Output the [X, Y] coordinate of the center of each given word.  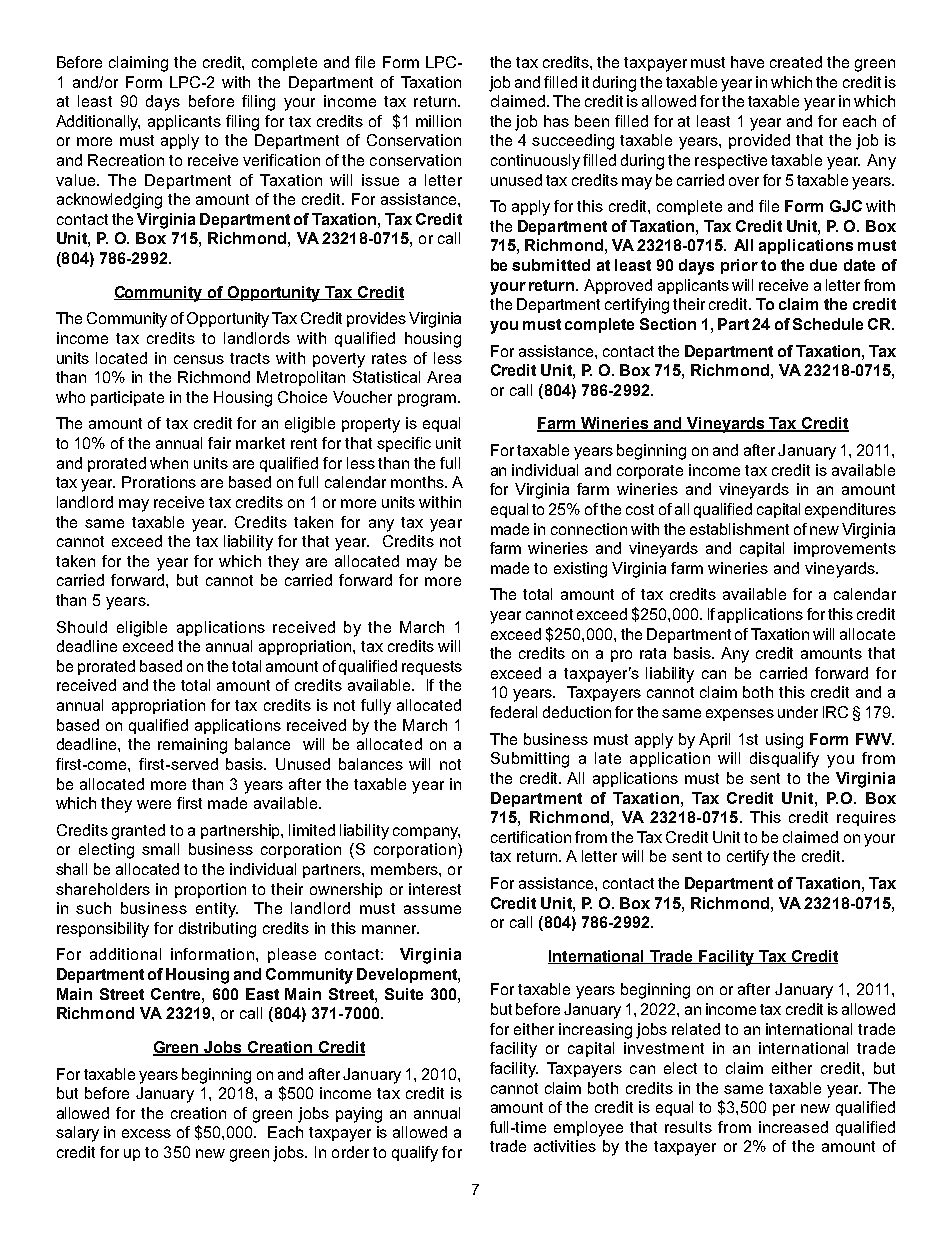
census [199, 359]
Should [82, 627]
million [438, 121]
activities [565, 1146]
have [747, 62]
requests [432, 668]
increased [793, 1127]
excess [146, 1133]
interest [435, 889]
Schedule [828, 324]
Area [444, 377]
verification [281, 160]
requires [866, 818]
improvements [845, 549]
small [160, 849]
